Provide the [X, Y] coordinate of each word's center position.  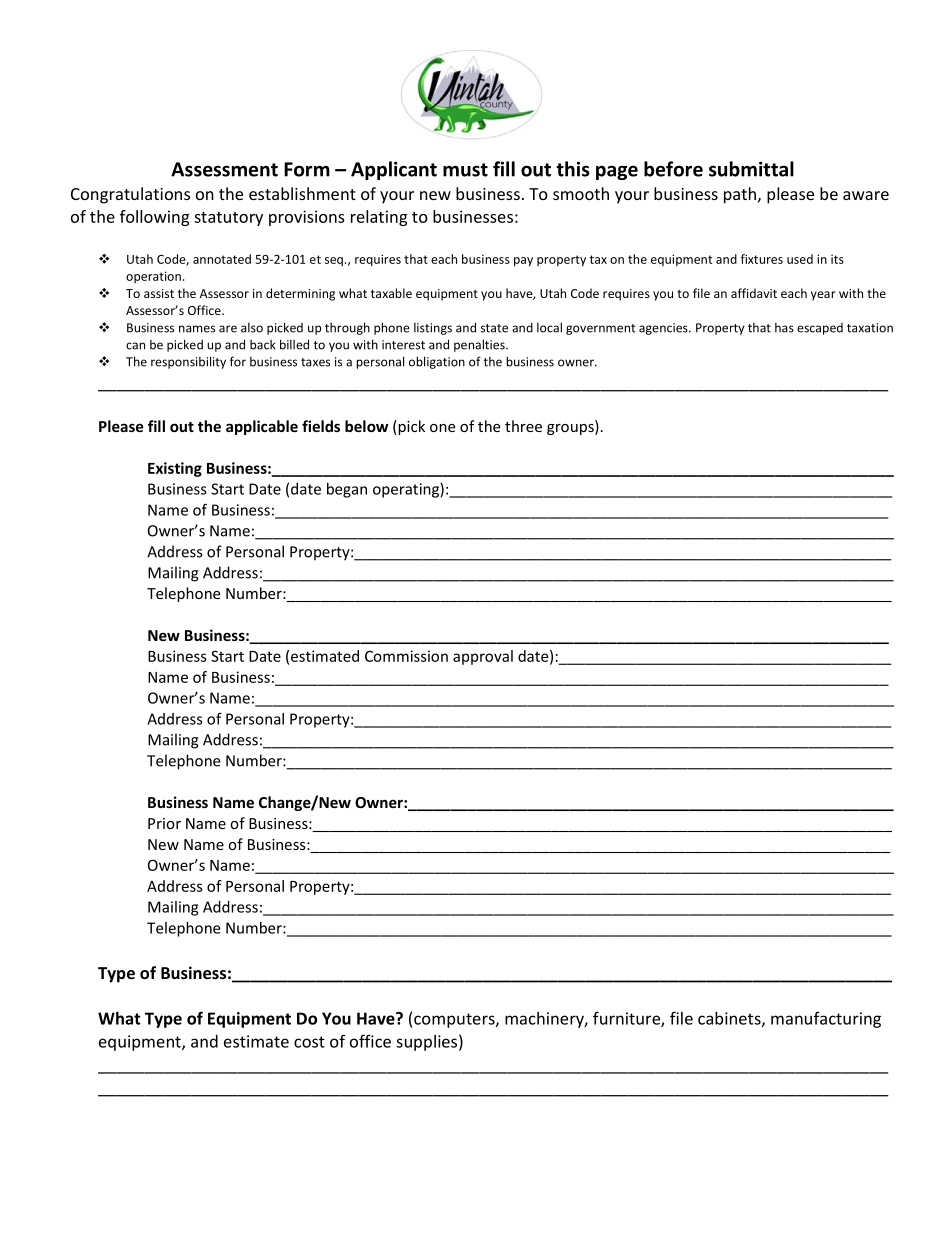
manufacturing [826, 1019]
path [741, 195]
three [523, 426]
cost [309, 1042]
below [366, 426]
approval [483, 657]
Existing [175, 469]
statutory [228, 219]
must [465, 170]
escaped [820, 329]
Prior [164, 823]
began [347, 490]
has [784, 328]
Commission [406, 656]
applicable [262, 427]
